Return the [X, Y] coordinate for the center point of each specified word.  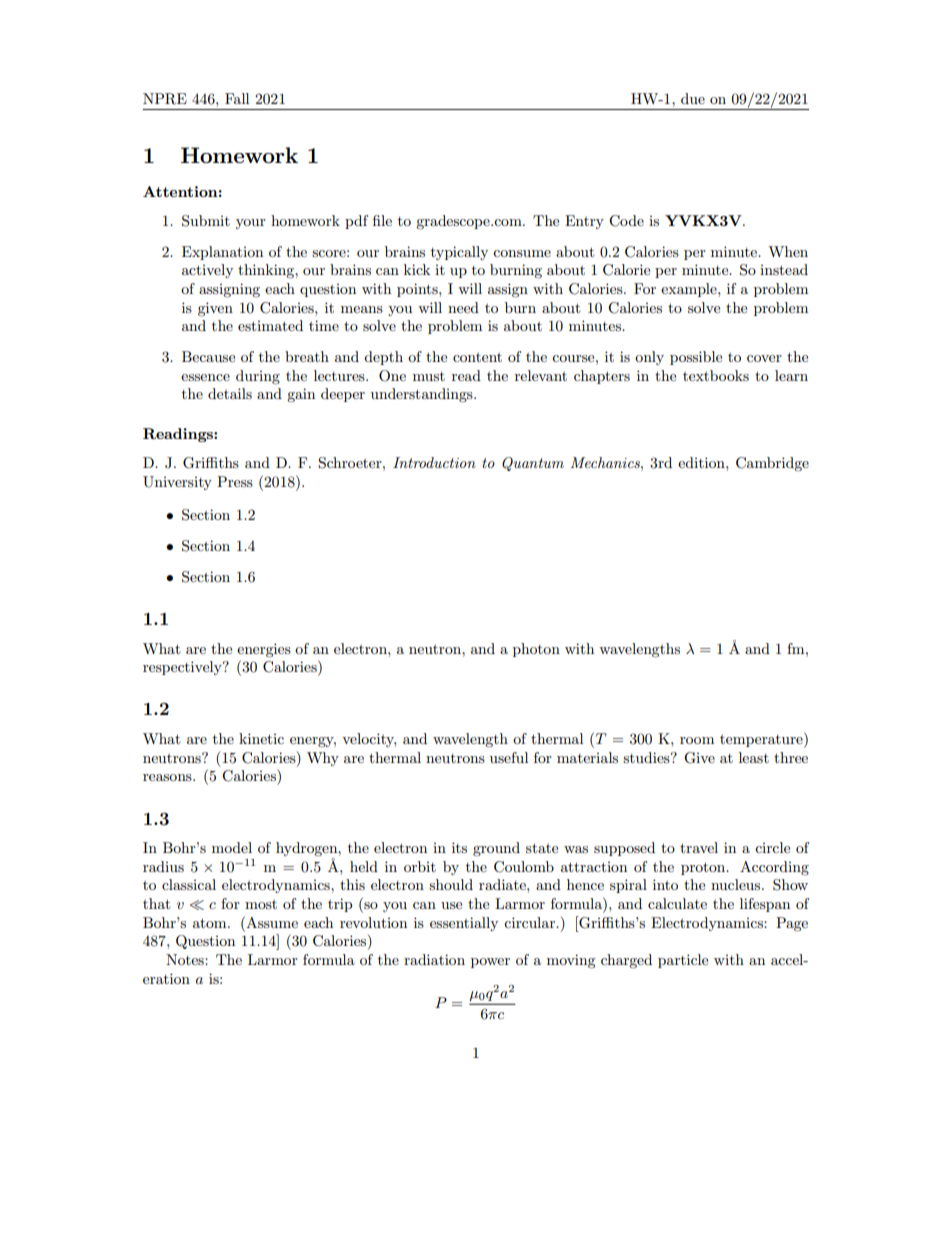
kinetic [261, 738]
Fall [237, 98]
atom [211, 923]
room [697, 740]
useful [509, 757]
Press [235, 481]
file [382, 220]
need [463, 307]
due [693, 98]
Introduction [434, 462]
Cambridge [772, 464]
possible [696, 358]
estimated [270, 325]
